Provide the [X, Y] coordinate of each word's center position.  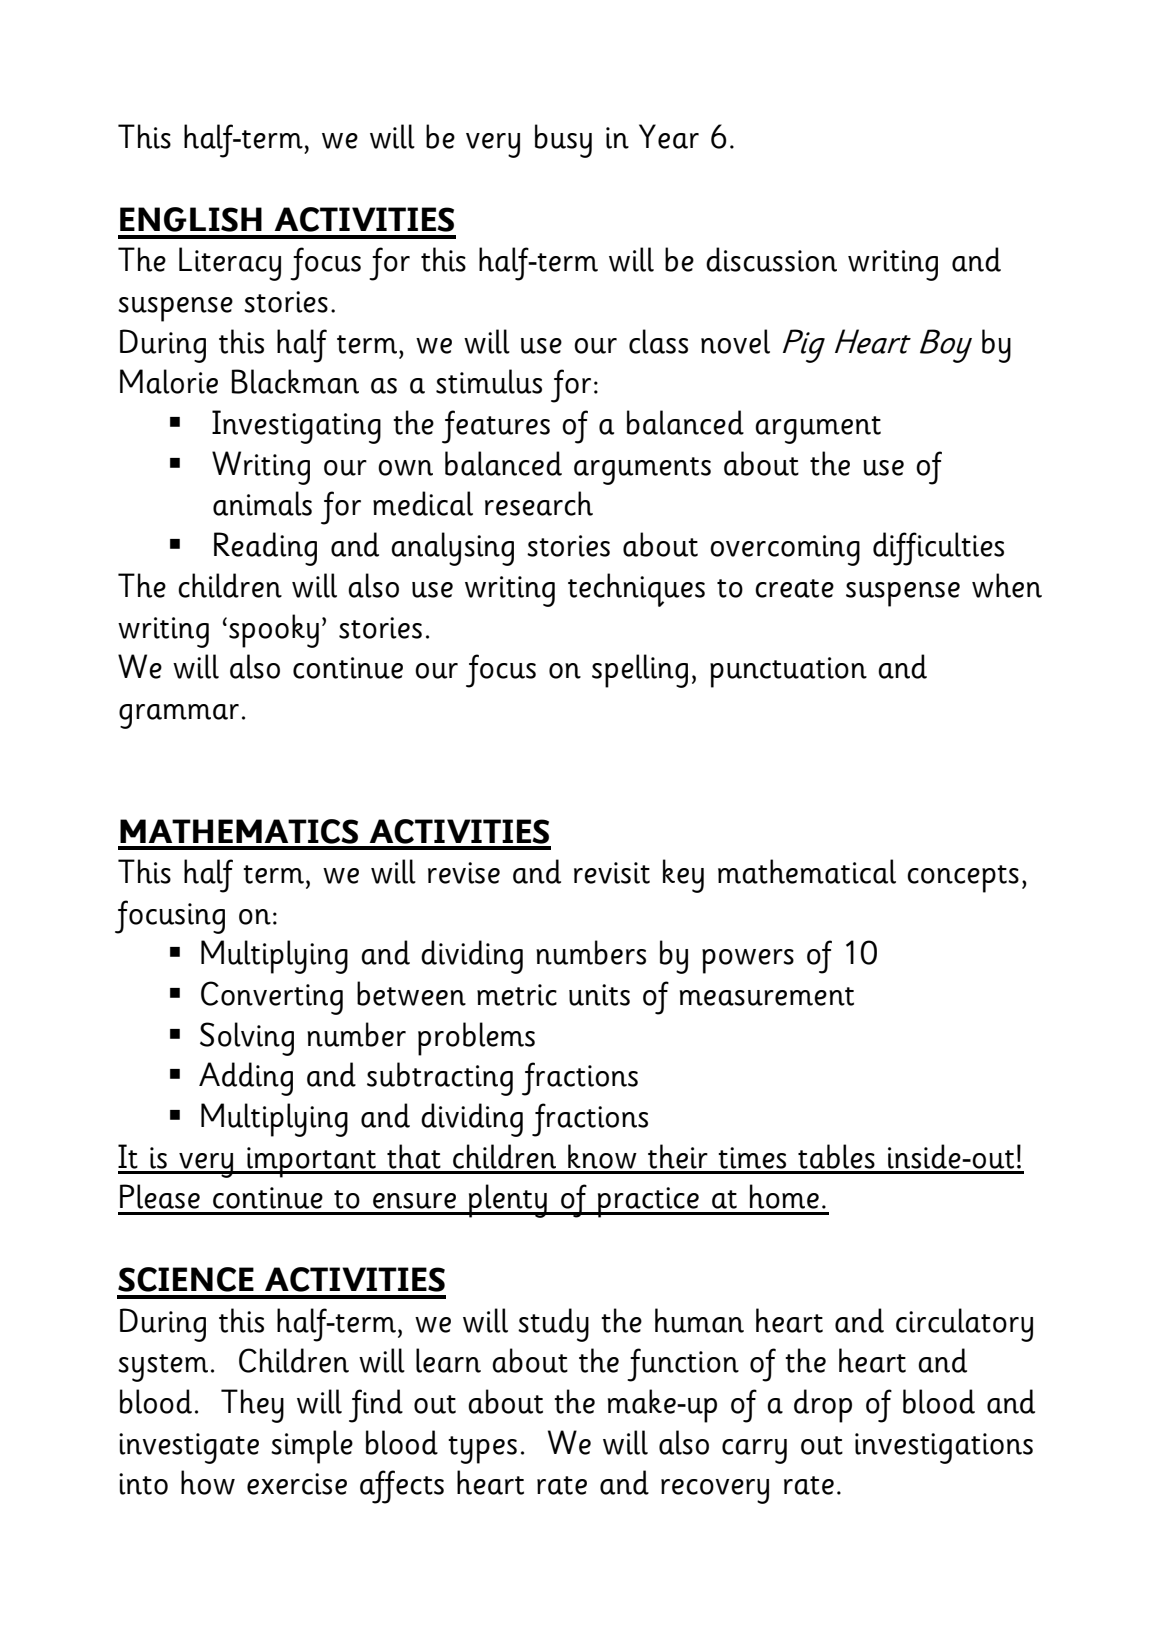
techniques [636, 590]
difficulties [938, 549]
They [252, 1406]
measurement [767, 996]
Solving [247, 1039]
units [599, 995]
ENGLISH [191, 219]
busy [563, 141]
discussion [771, 259]
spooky [274, 631]
